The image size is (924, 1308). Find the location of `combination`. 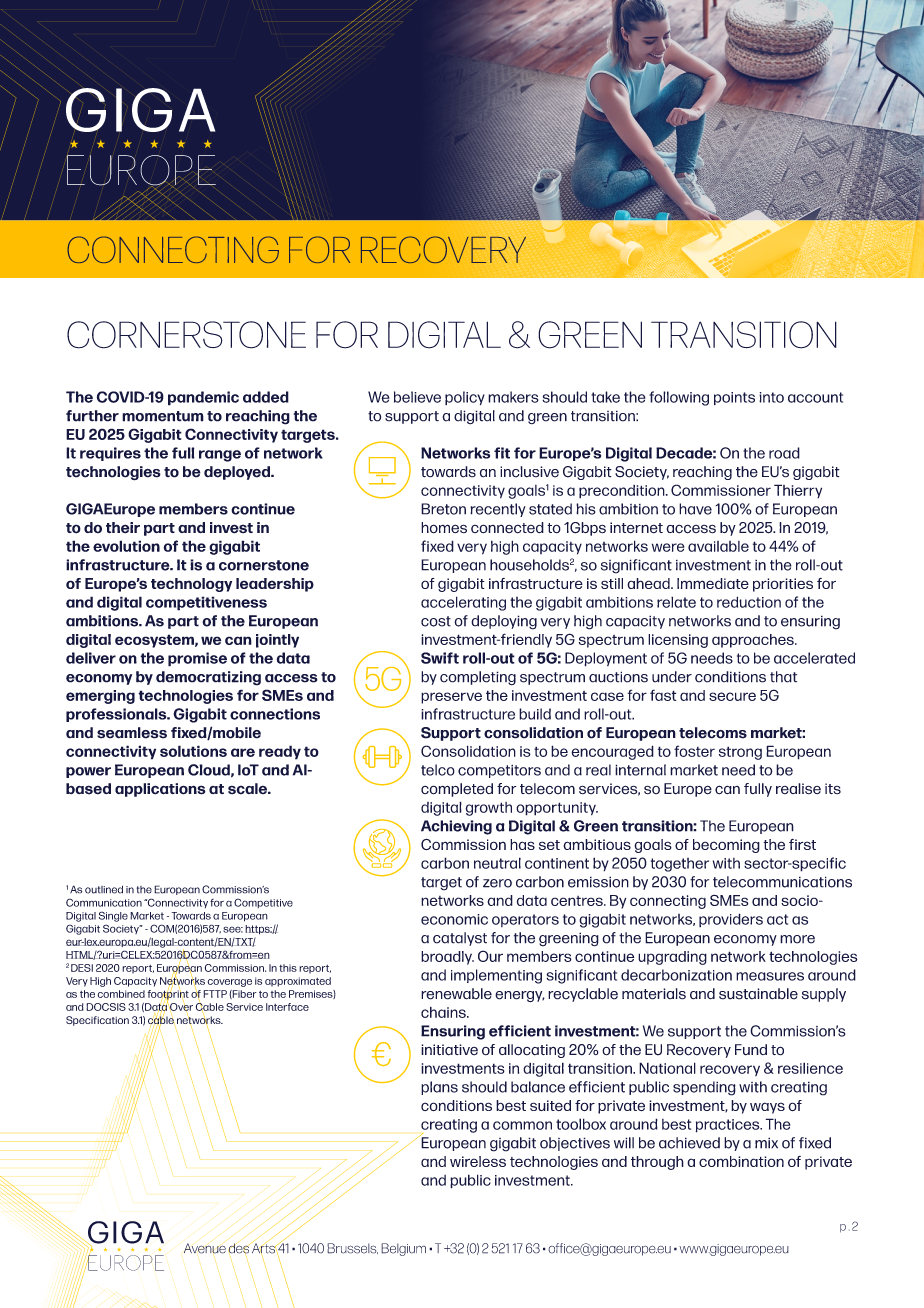

combination is located at coordinates (741, 1161).
